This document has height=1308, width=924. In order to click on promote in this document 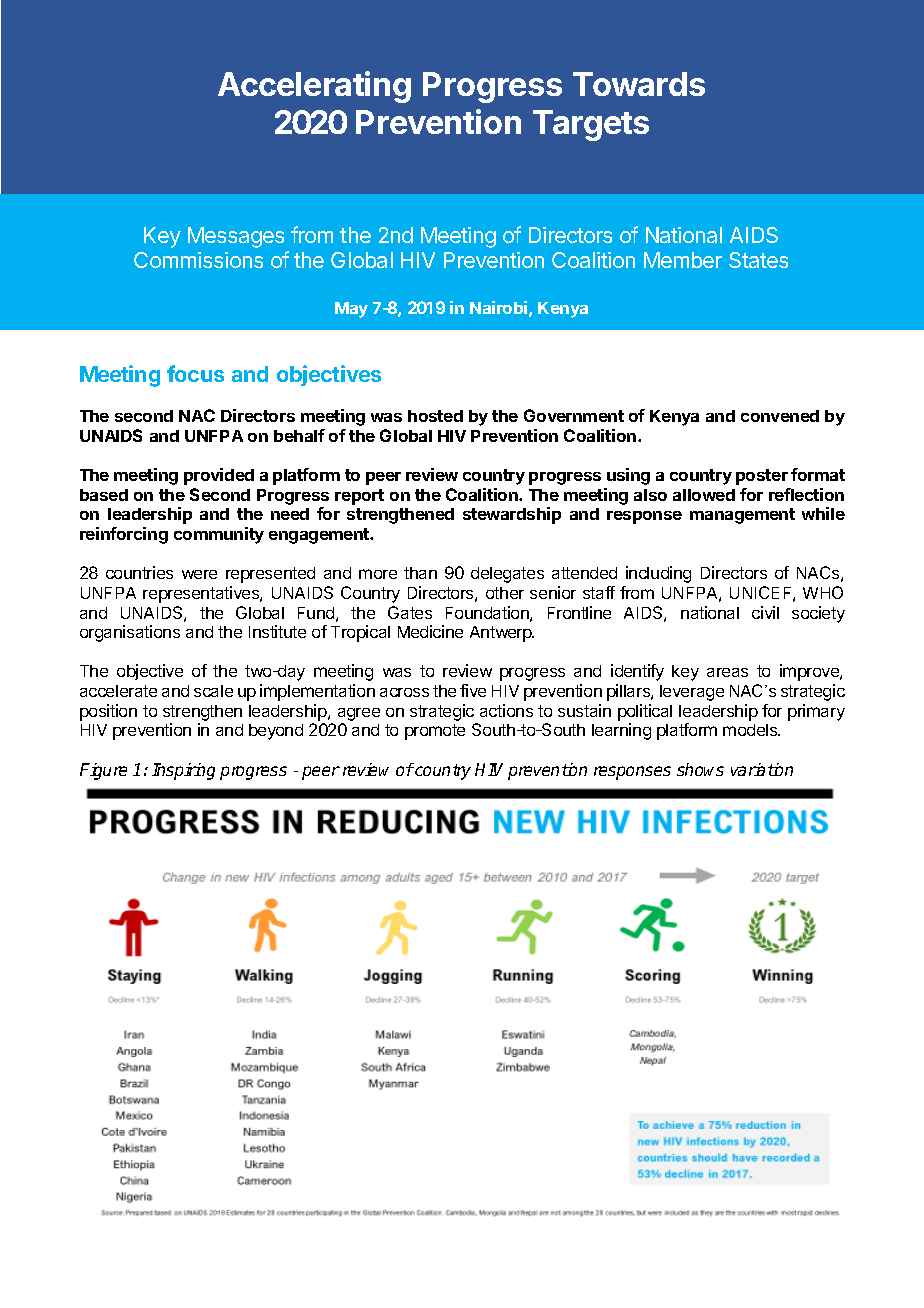, I will do `click(435, 732)`.
